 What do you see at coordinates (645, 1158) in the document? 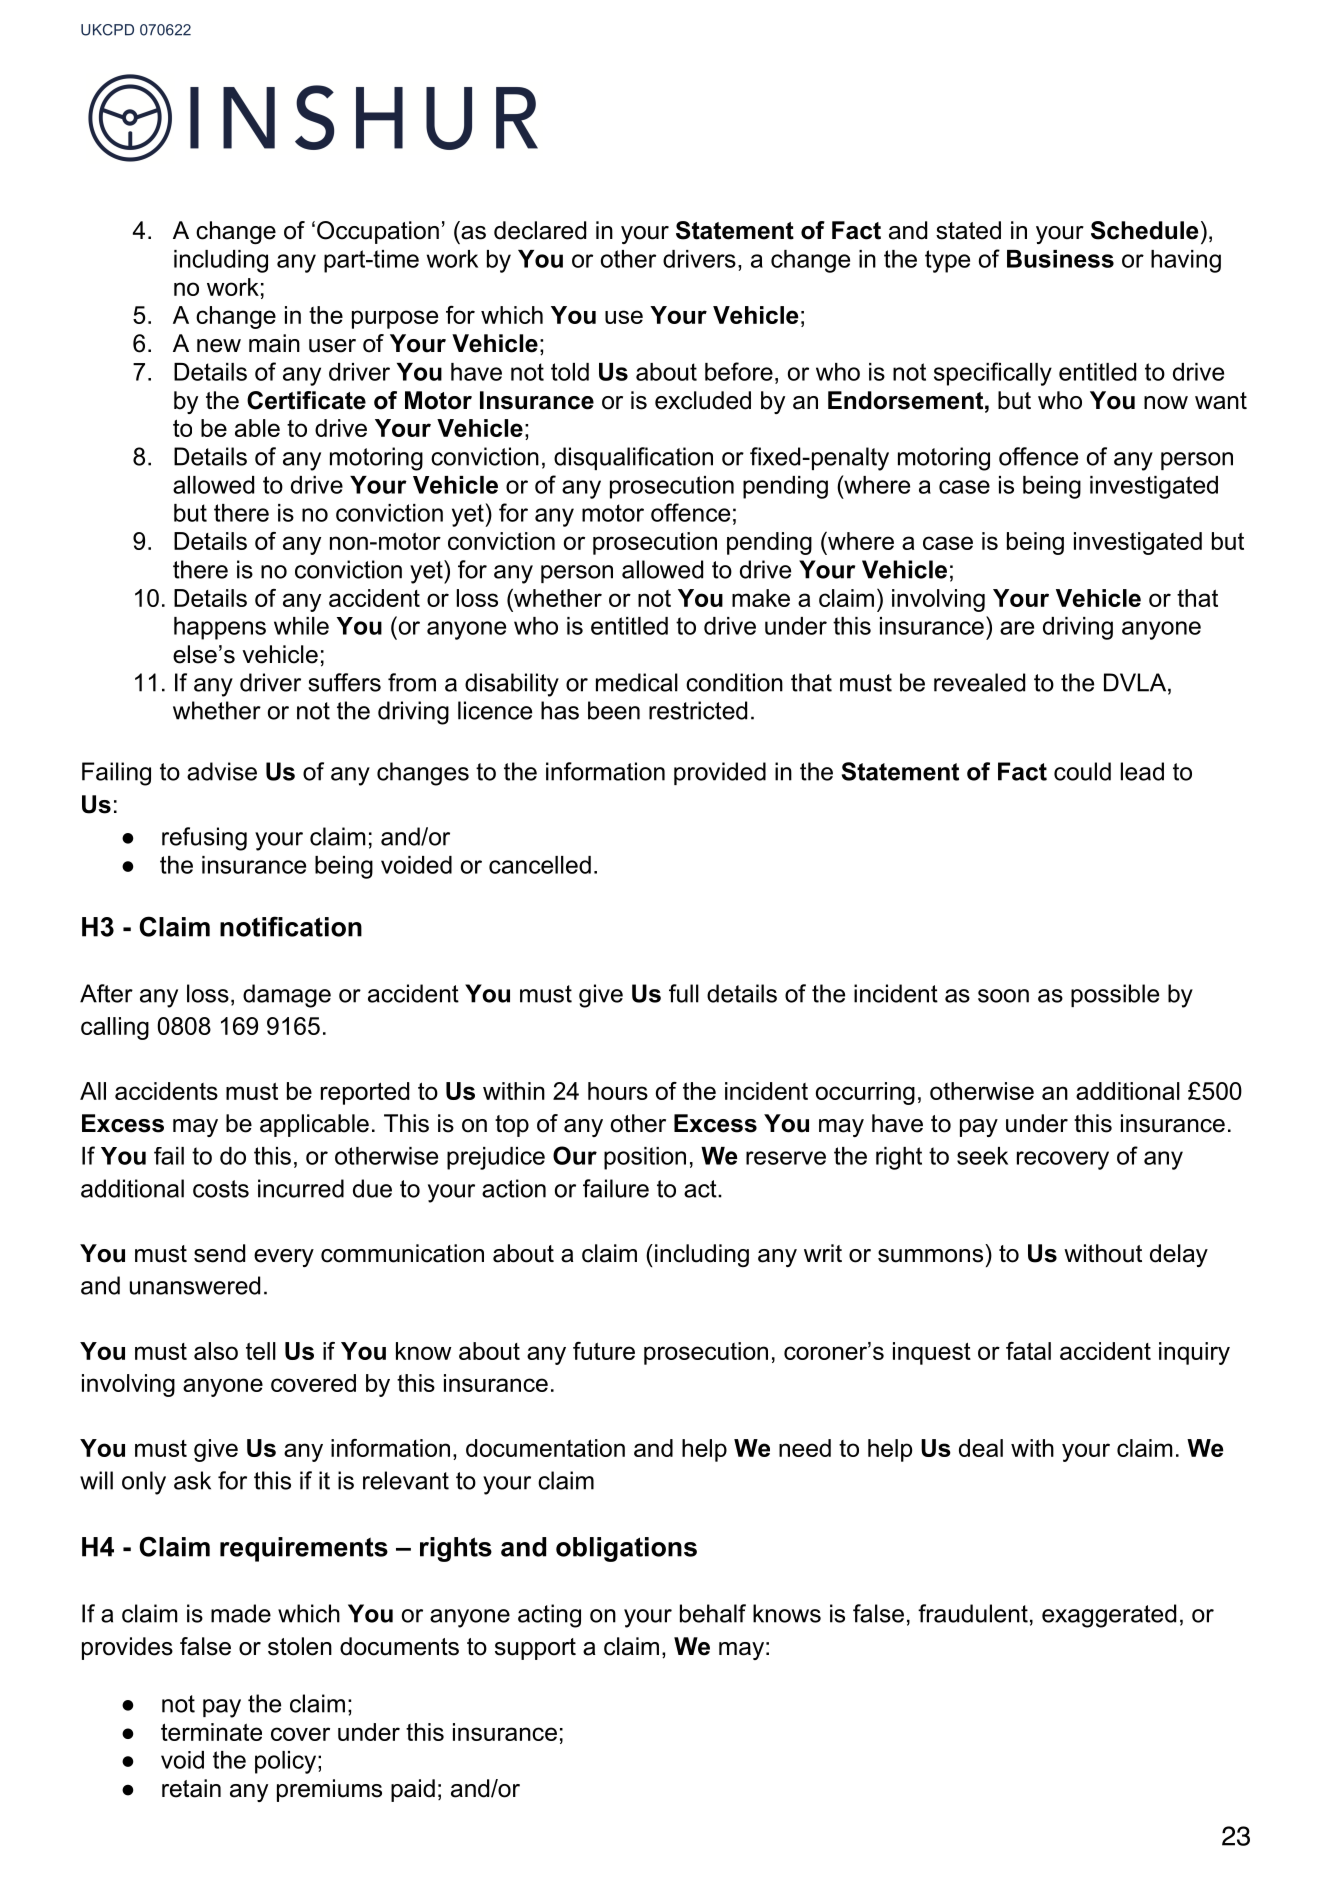
I see `position` at bounding box center [645, 1158].
